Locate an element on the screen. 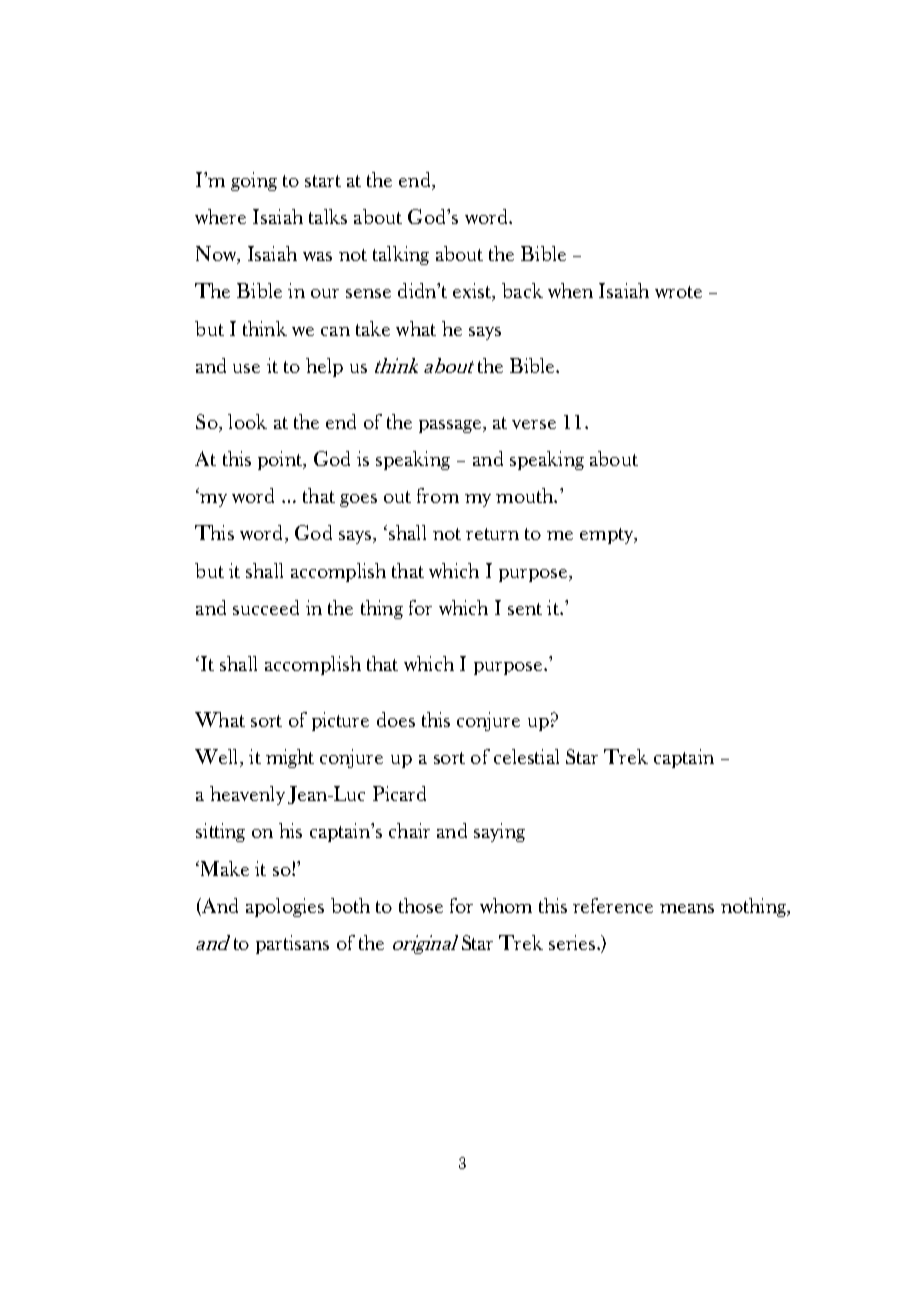  wrote is located at coordinates (678, 292).
